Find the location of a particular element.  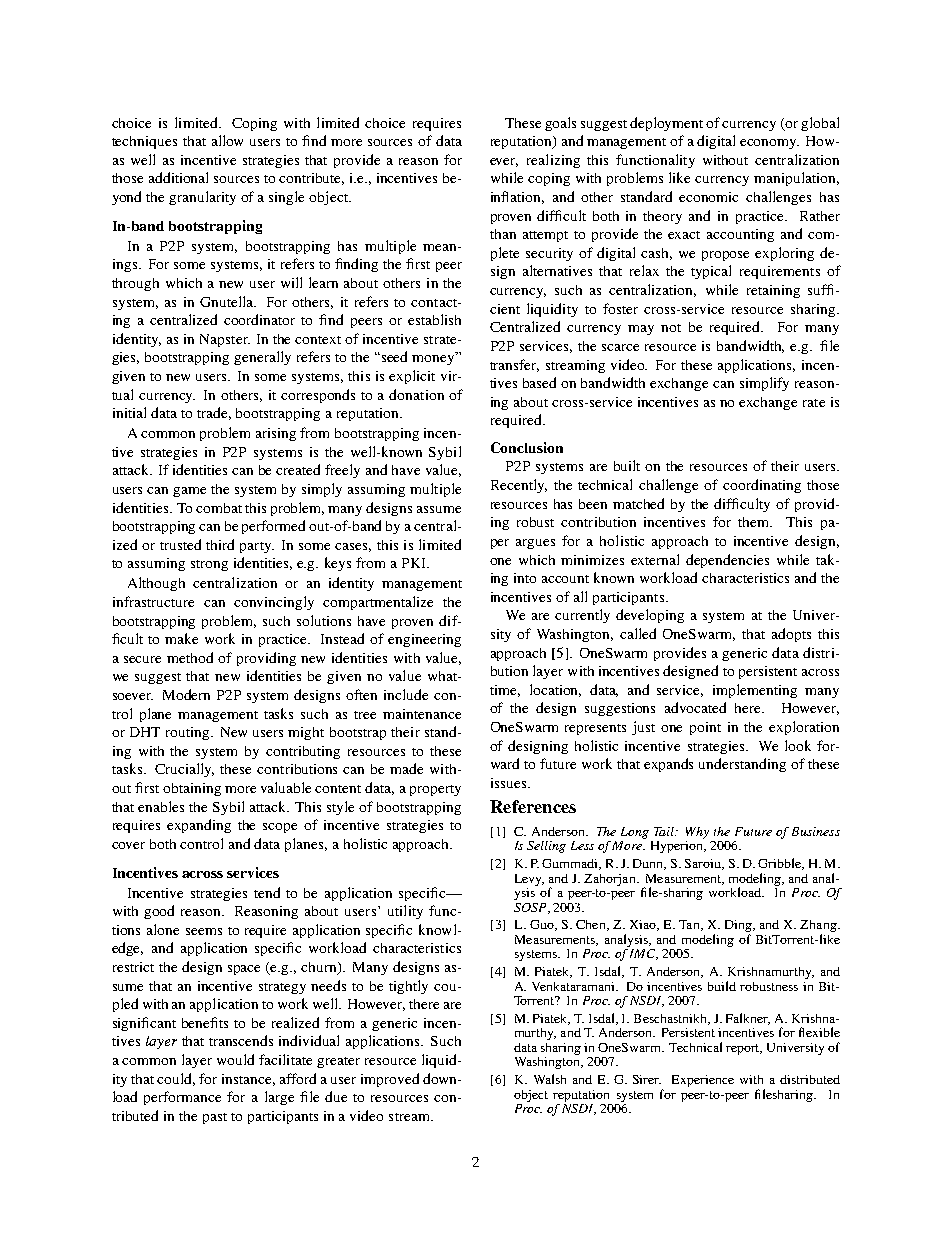

engineering is located at coordinates (424, 640).
